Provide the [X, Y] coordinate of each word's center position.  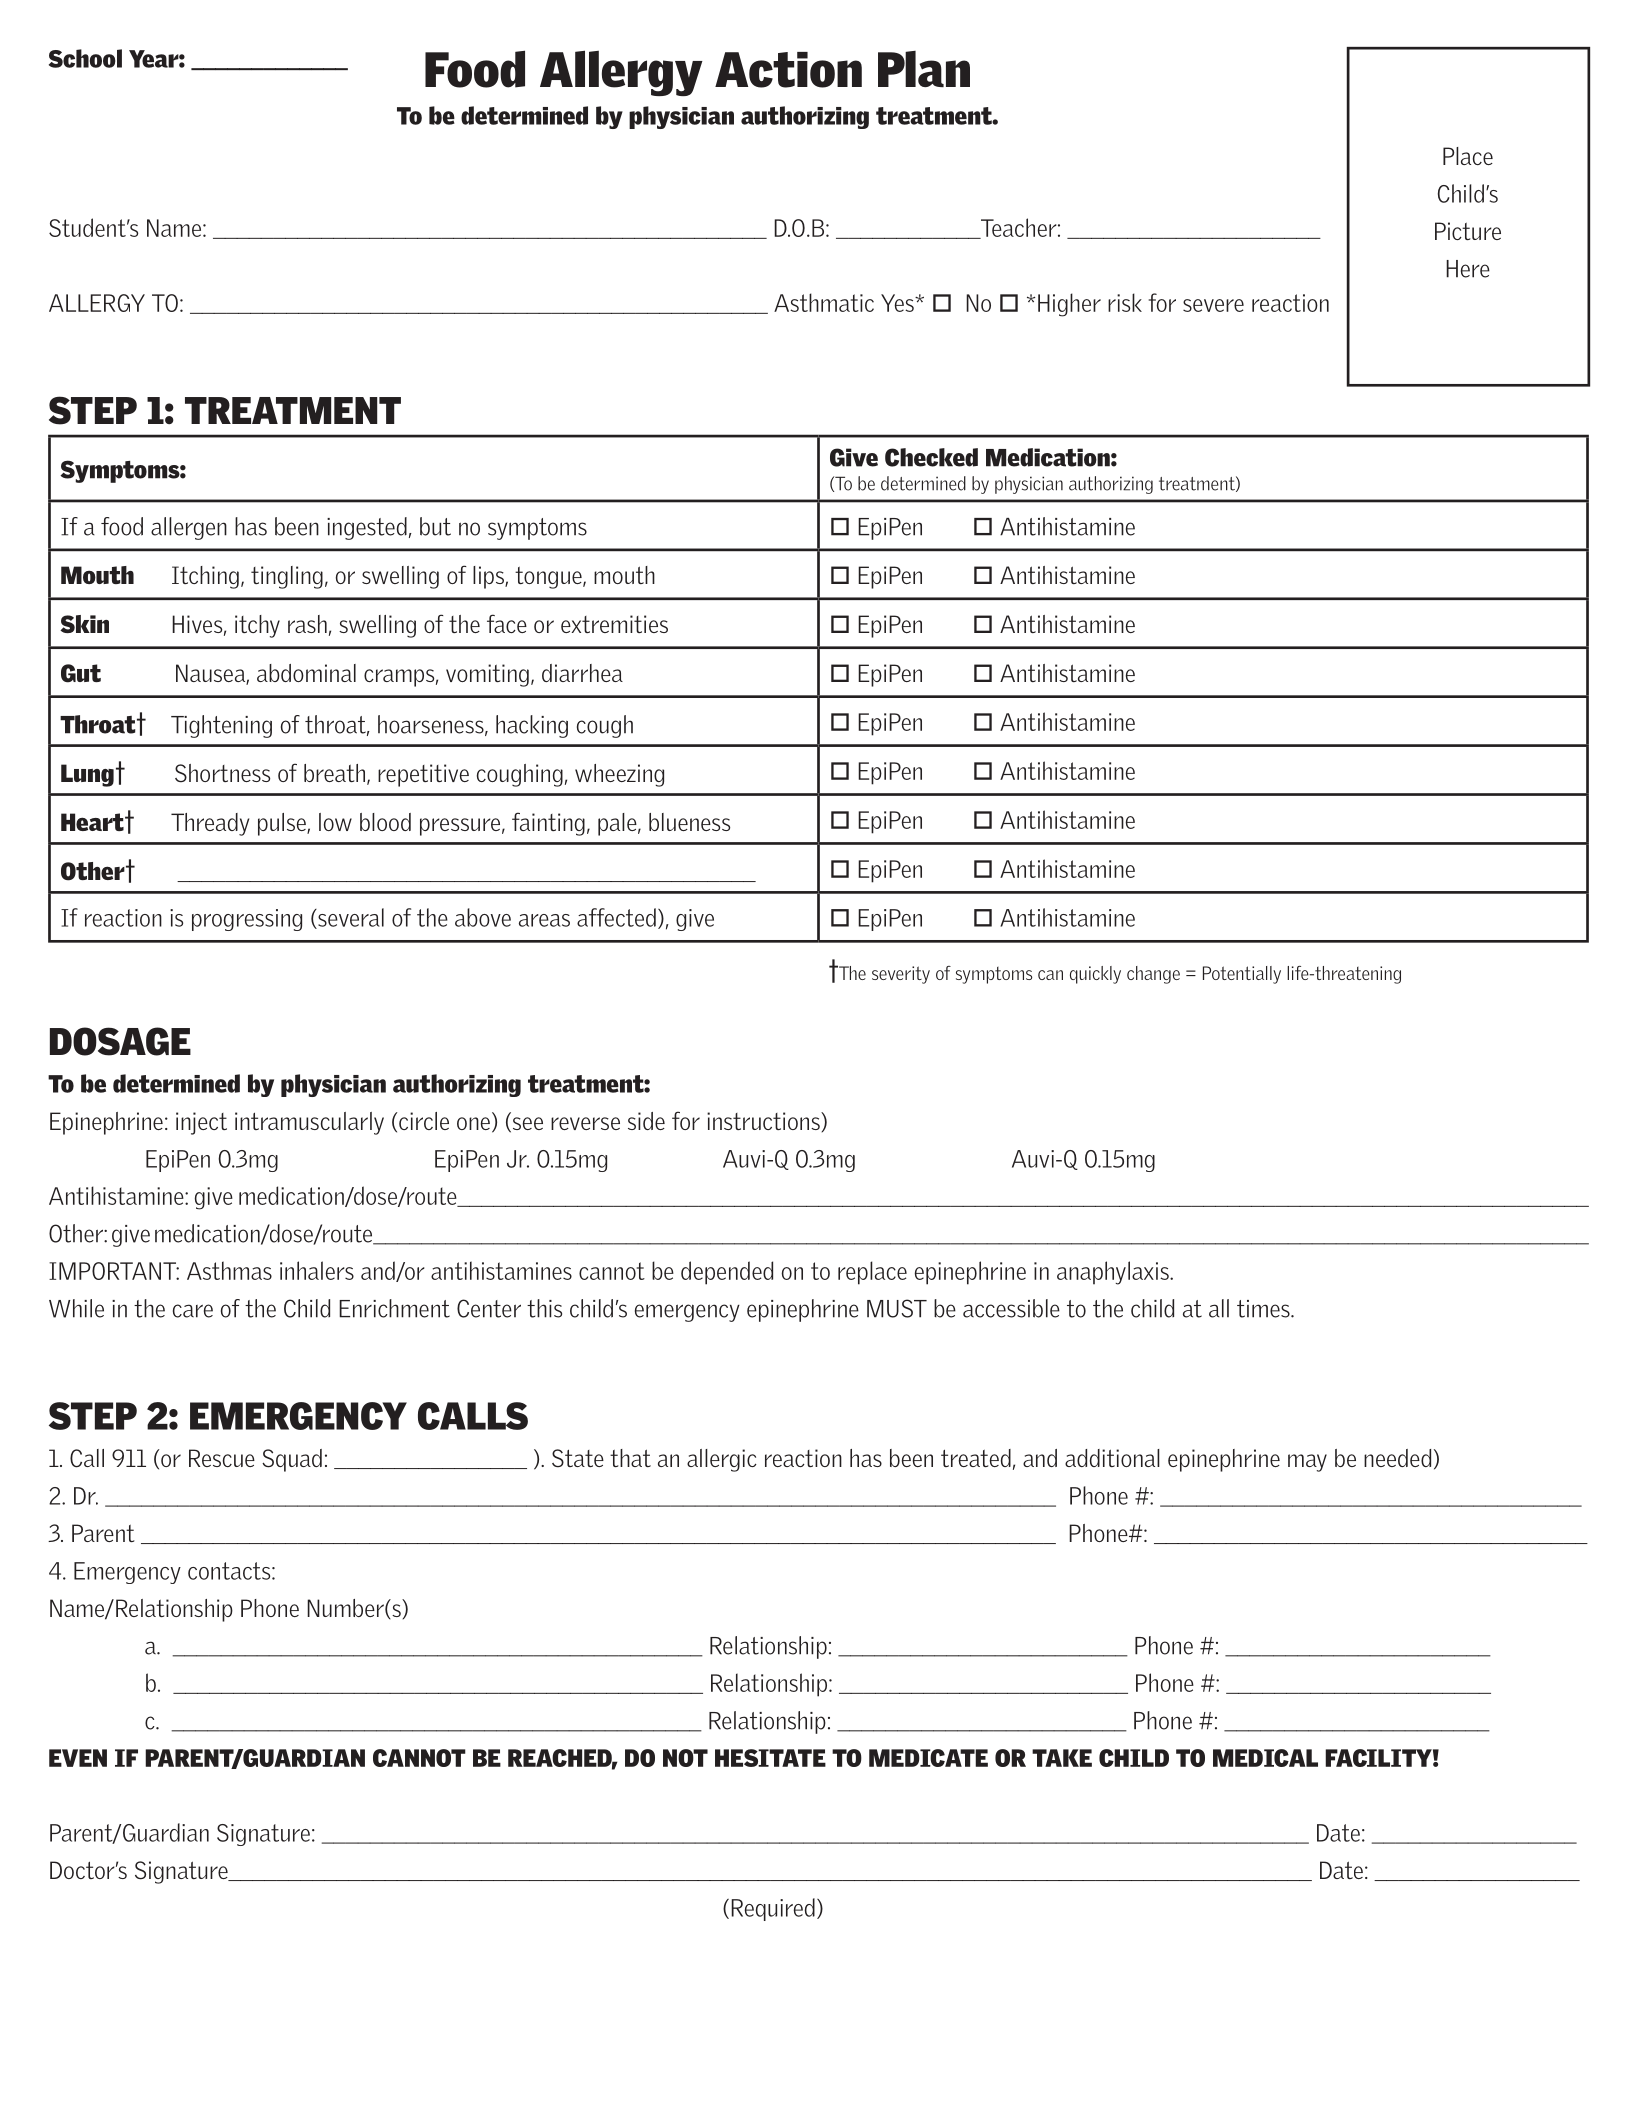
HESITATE [770, 1758]
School [85, 58]
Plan [924, 69]
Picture [1468, 231]
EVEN [78, 1758]
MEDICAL [1265, 1758]
